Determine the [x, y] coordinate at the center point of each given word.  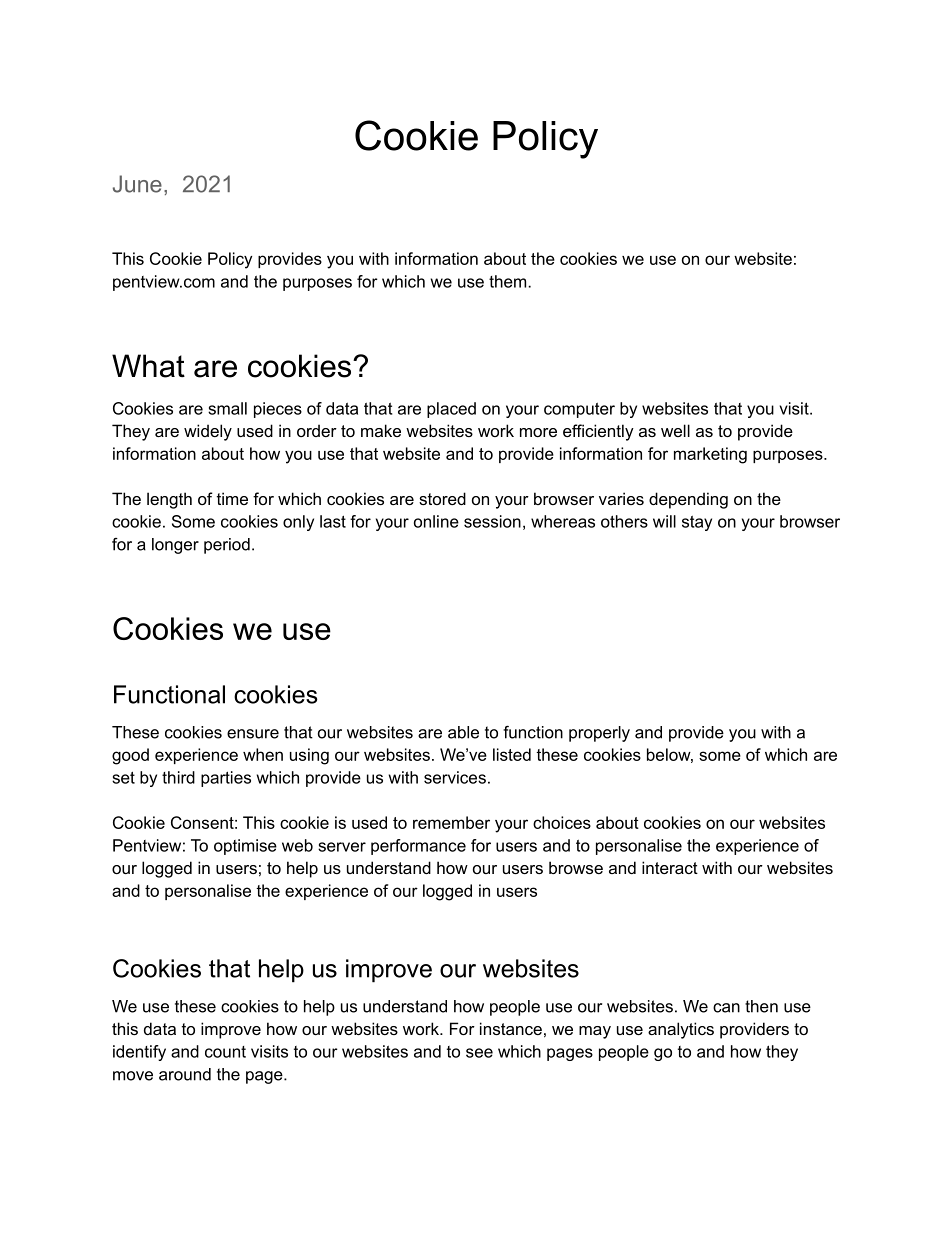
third [178, 777]
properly [599, 734]
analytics [681, 1030]
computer [579, 410]
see [479, 1053]
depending [688, 500]
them [509, 281]
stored [442, 498]
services [455, 777]
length [169, 500]
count [225, 1052]
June [137, 184]
